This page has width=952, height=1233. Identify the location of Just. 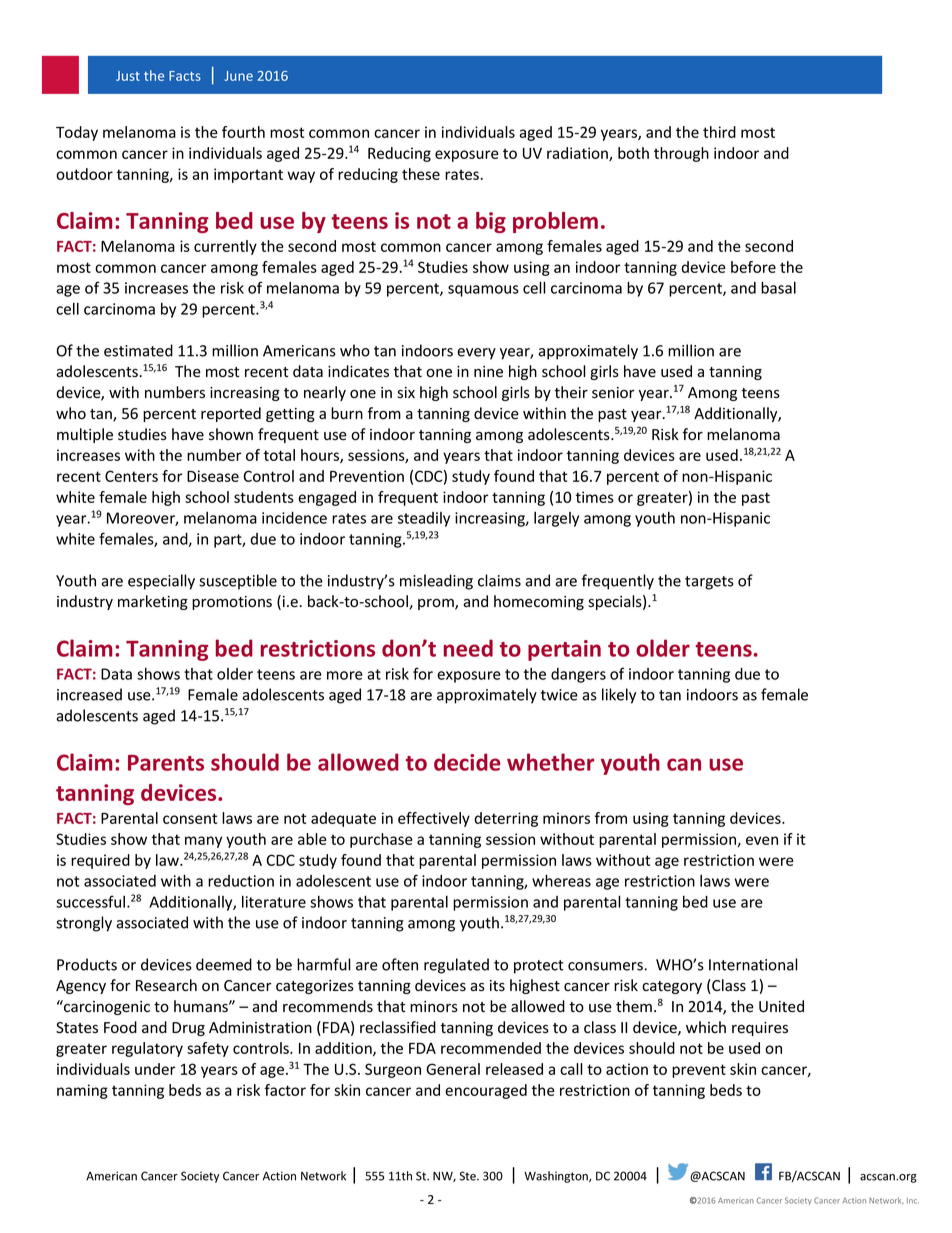
(128, 76).
